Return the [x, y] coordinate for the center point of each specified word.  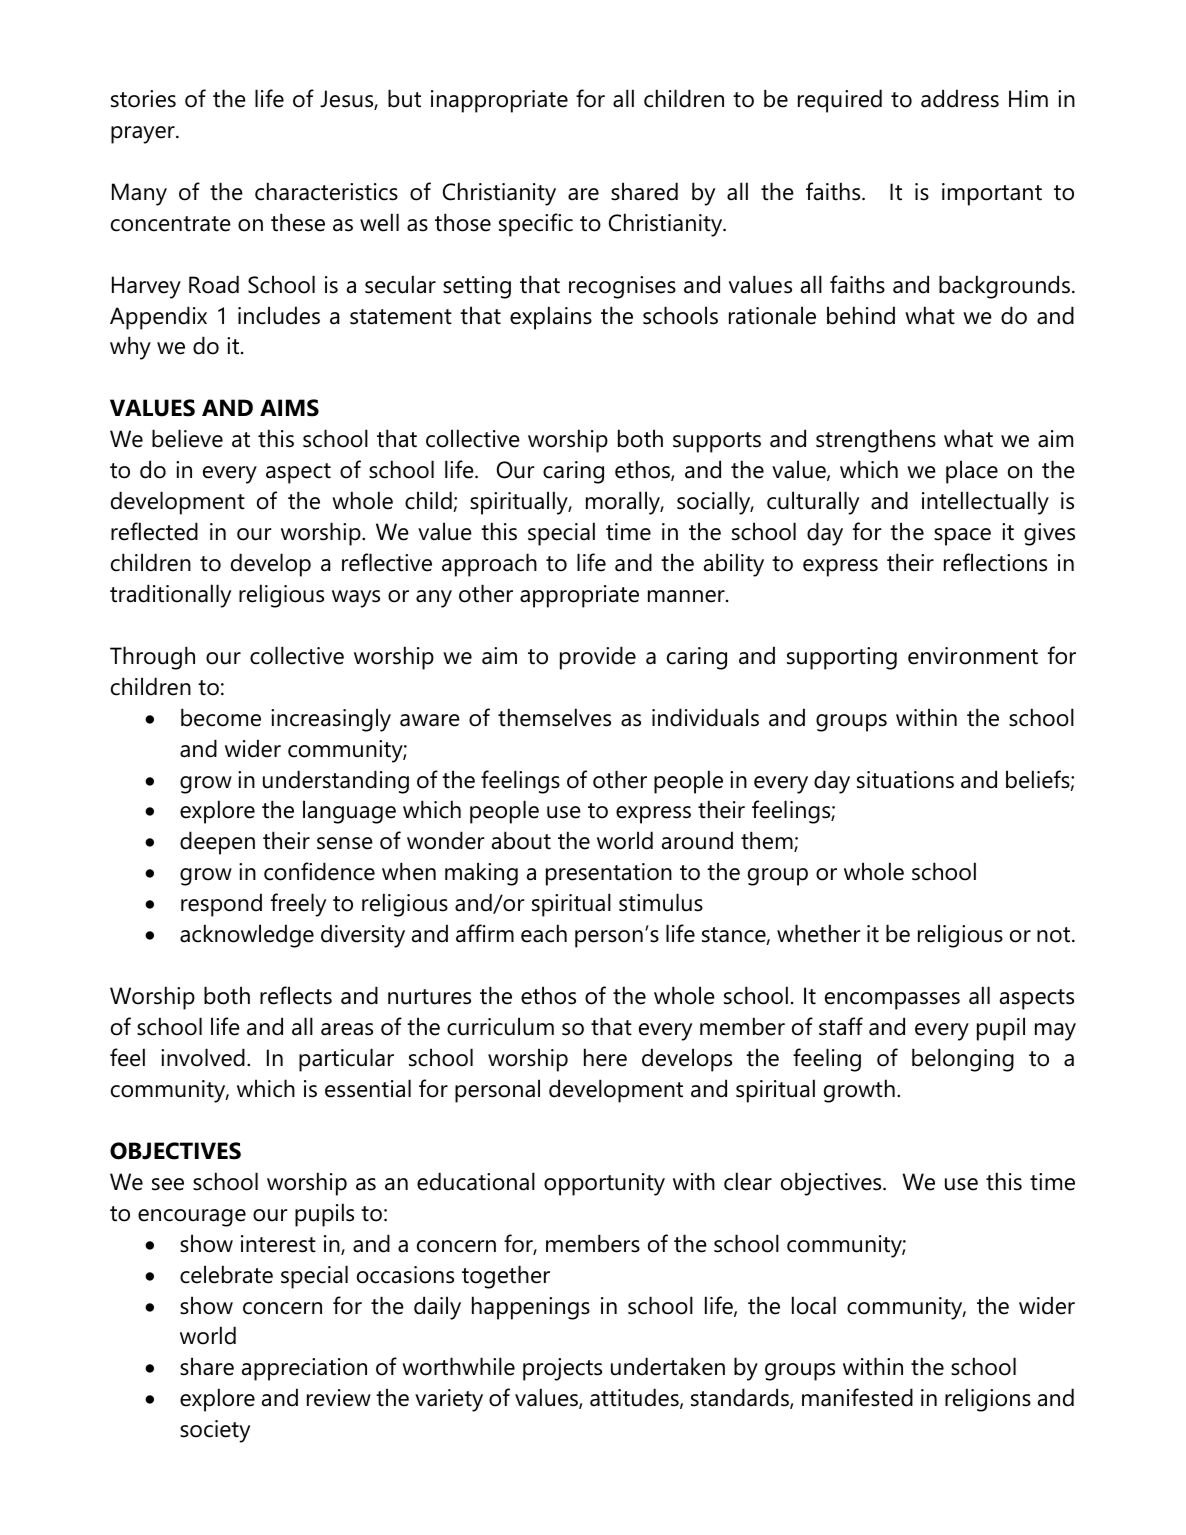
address [960, 98]
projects [562, 1369]
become [221, 717]
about [521, 840]
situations [905, 780]
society [215, 1431]
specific [536, 225]
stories [143, 99]
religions [988, 1400]
